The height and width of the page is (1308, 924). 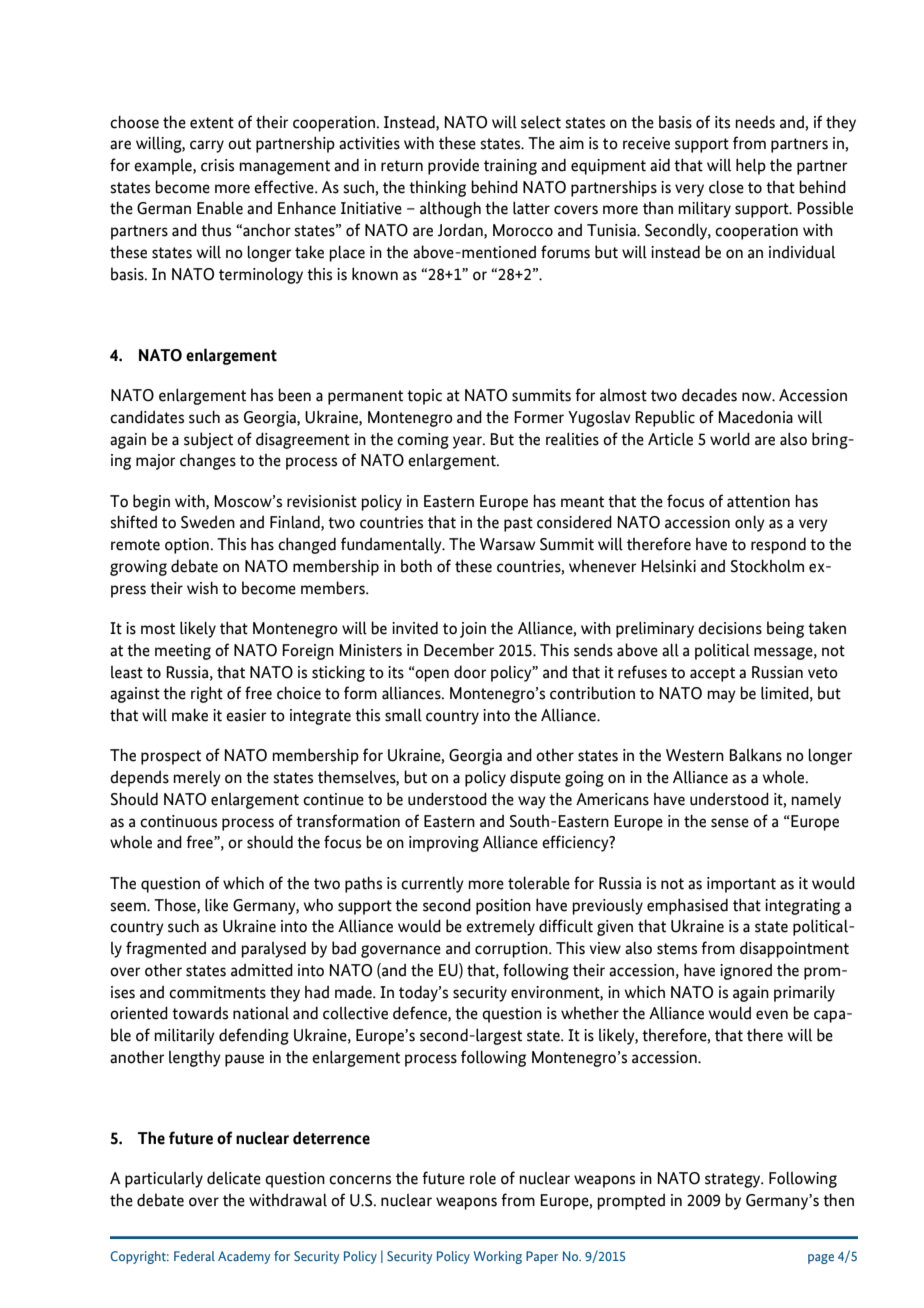 I want to click on Macedonia, so click(x=755, y=417).
